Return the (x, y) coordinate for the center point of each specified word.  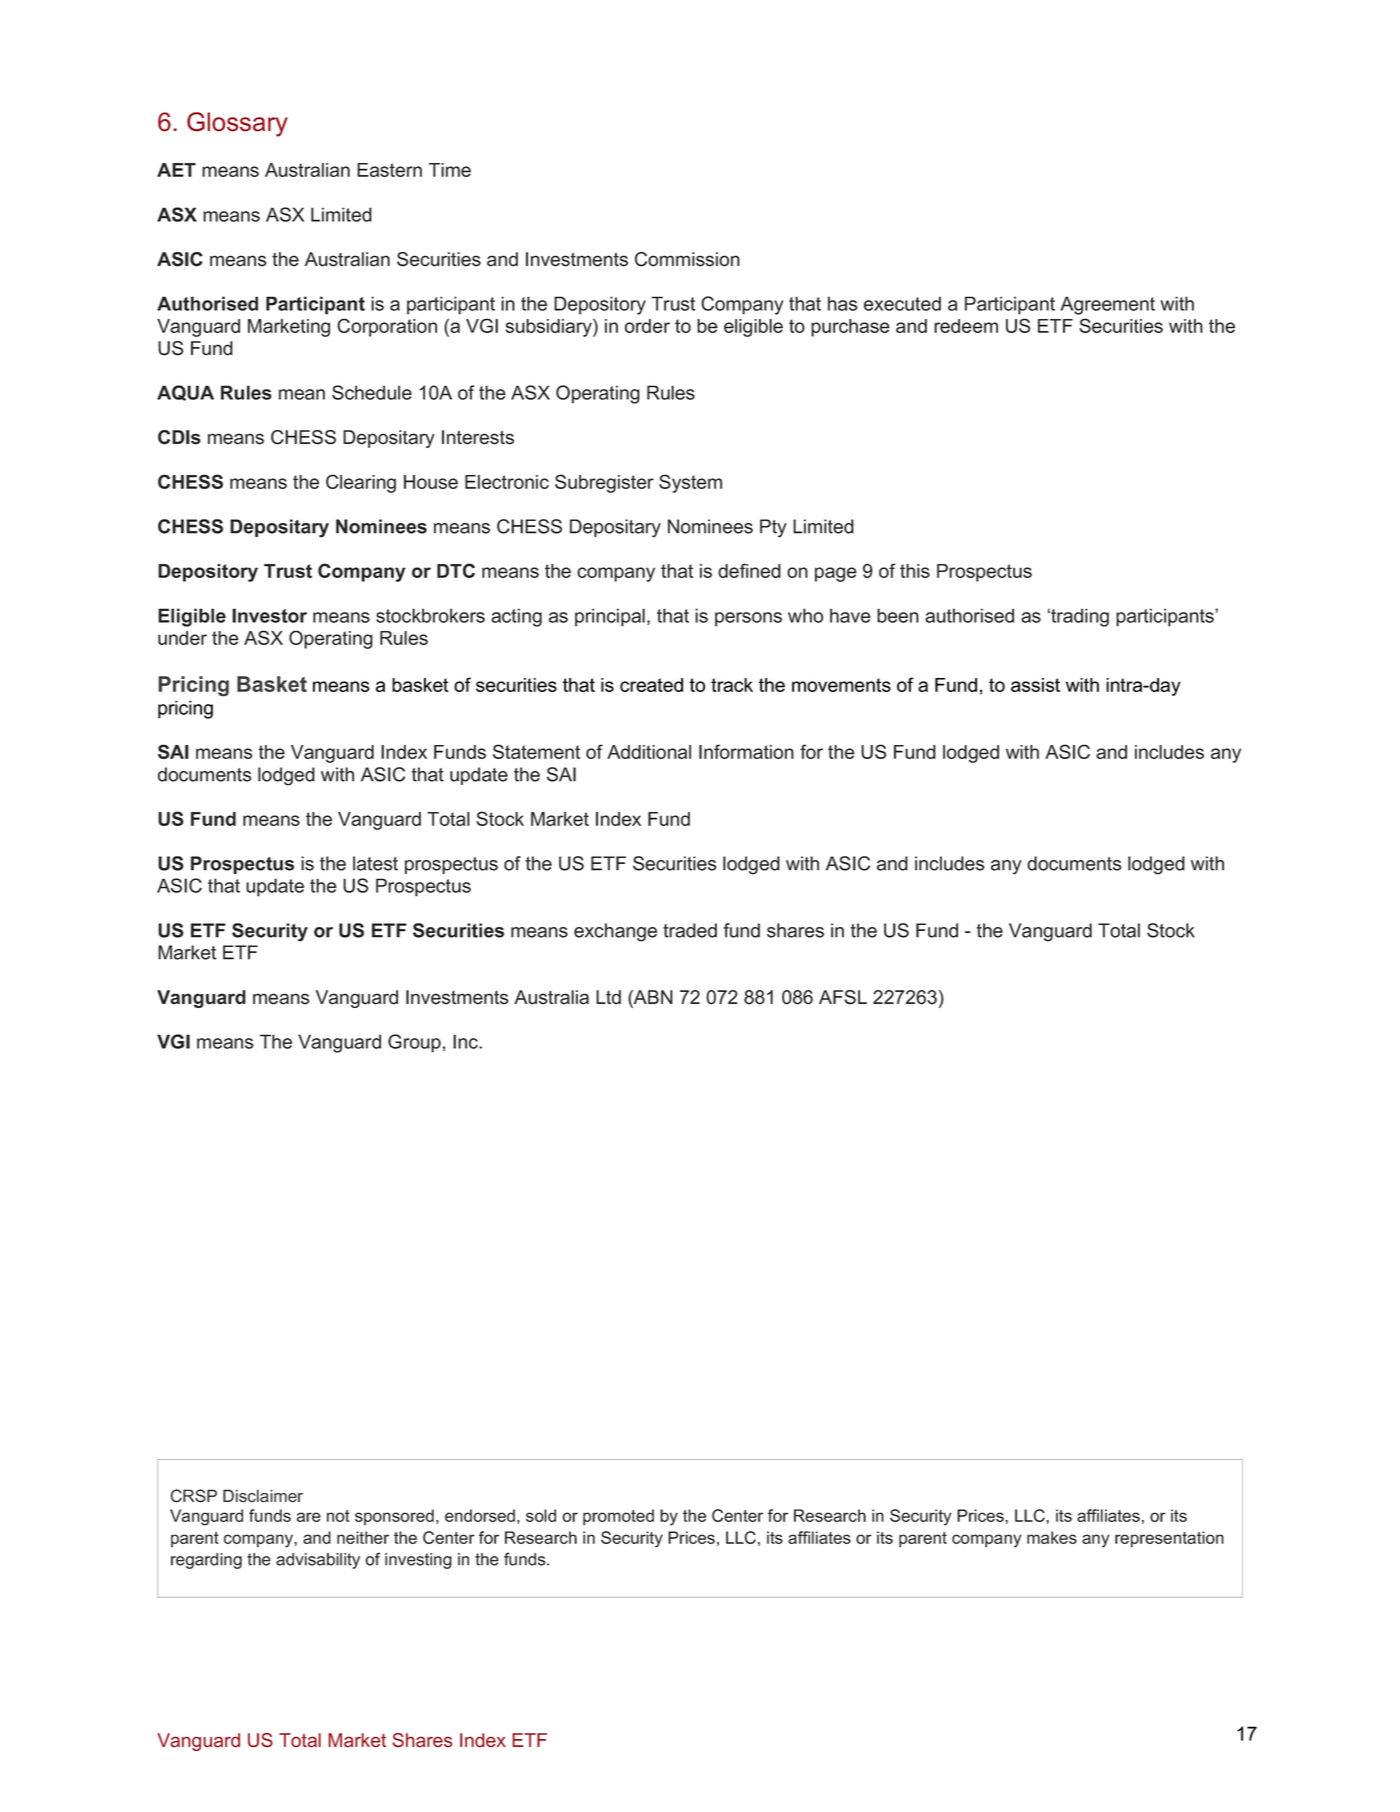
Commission (687, 259)
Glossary (237, 124)
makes (1052, 1537)
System (690, 483)
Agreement (1107, 305)
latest (375, 863)
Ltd (608, 997)
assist (1035, 685)
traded (690, 930)
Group (414, 1043)
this (915, 571)
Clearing (361, 483)
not (338, 1516)
